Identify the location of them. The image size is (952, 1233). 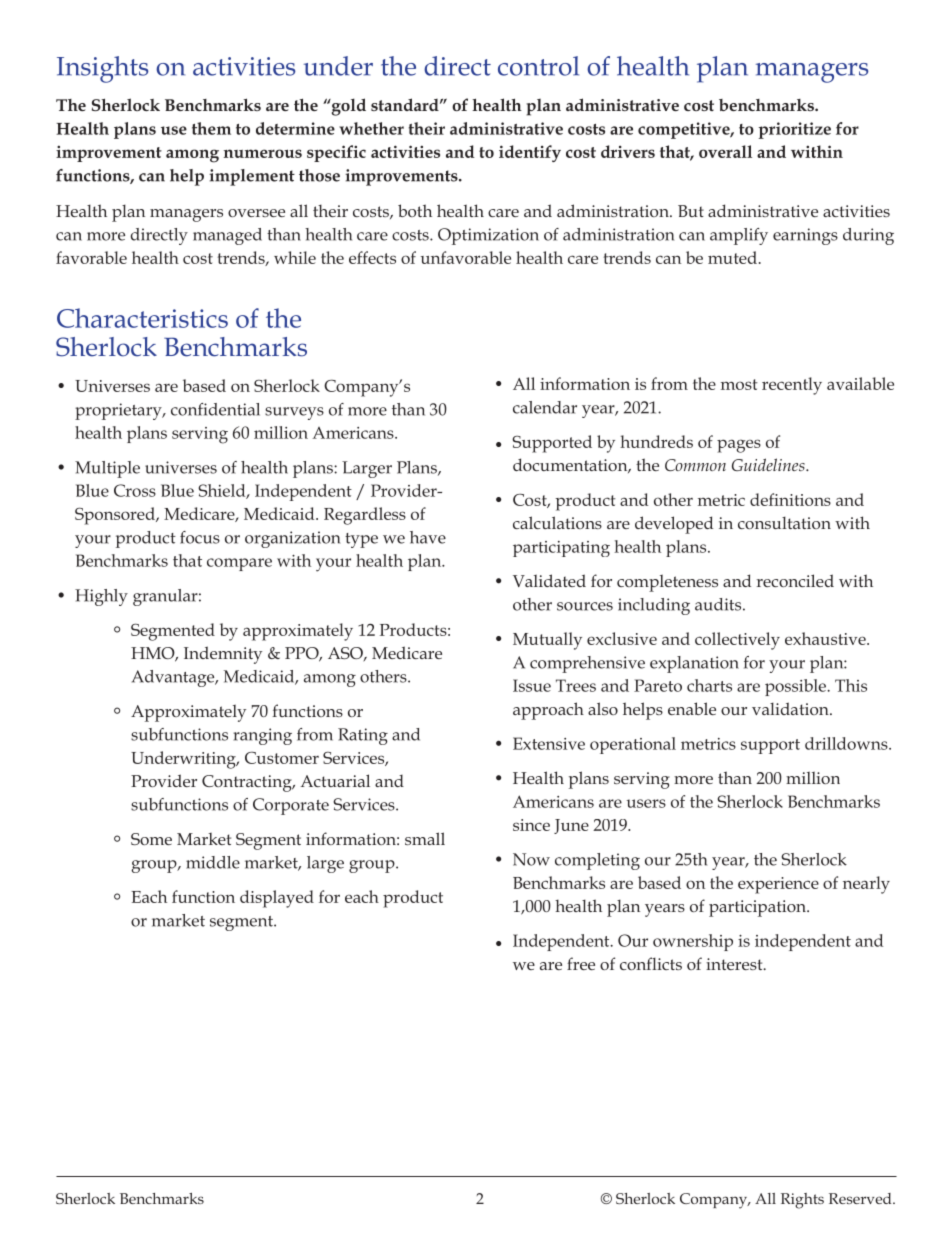
(211, 128).
